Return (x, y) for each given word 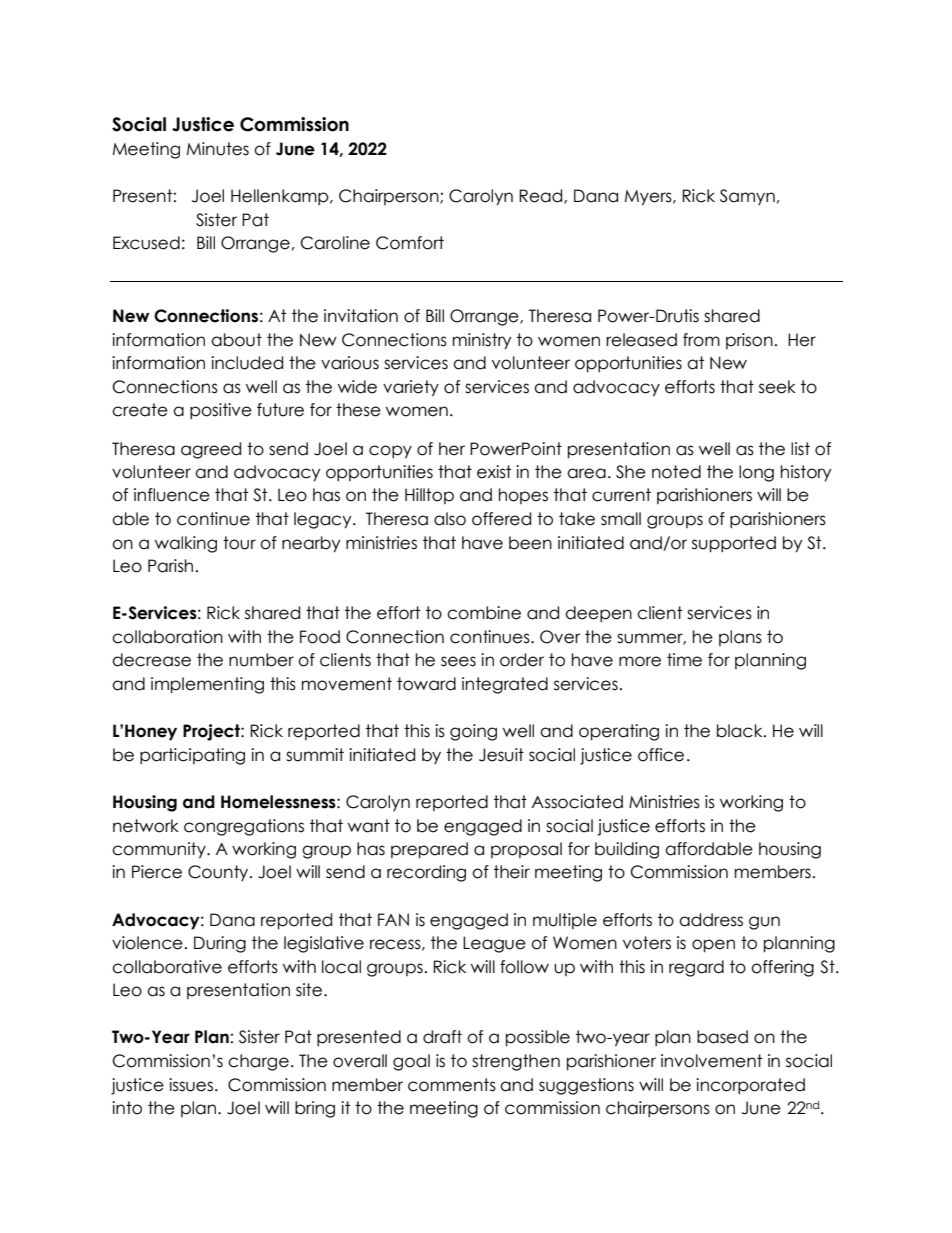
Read (542, 196)
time (684, 660)
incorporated (750, 1086)
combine (484, 613)
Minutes (218, 149)
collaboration (167, 637)
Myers (649, 198)
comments (452, 1085)
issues (192, 1085)
